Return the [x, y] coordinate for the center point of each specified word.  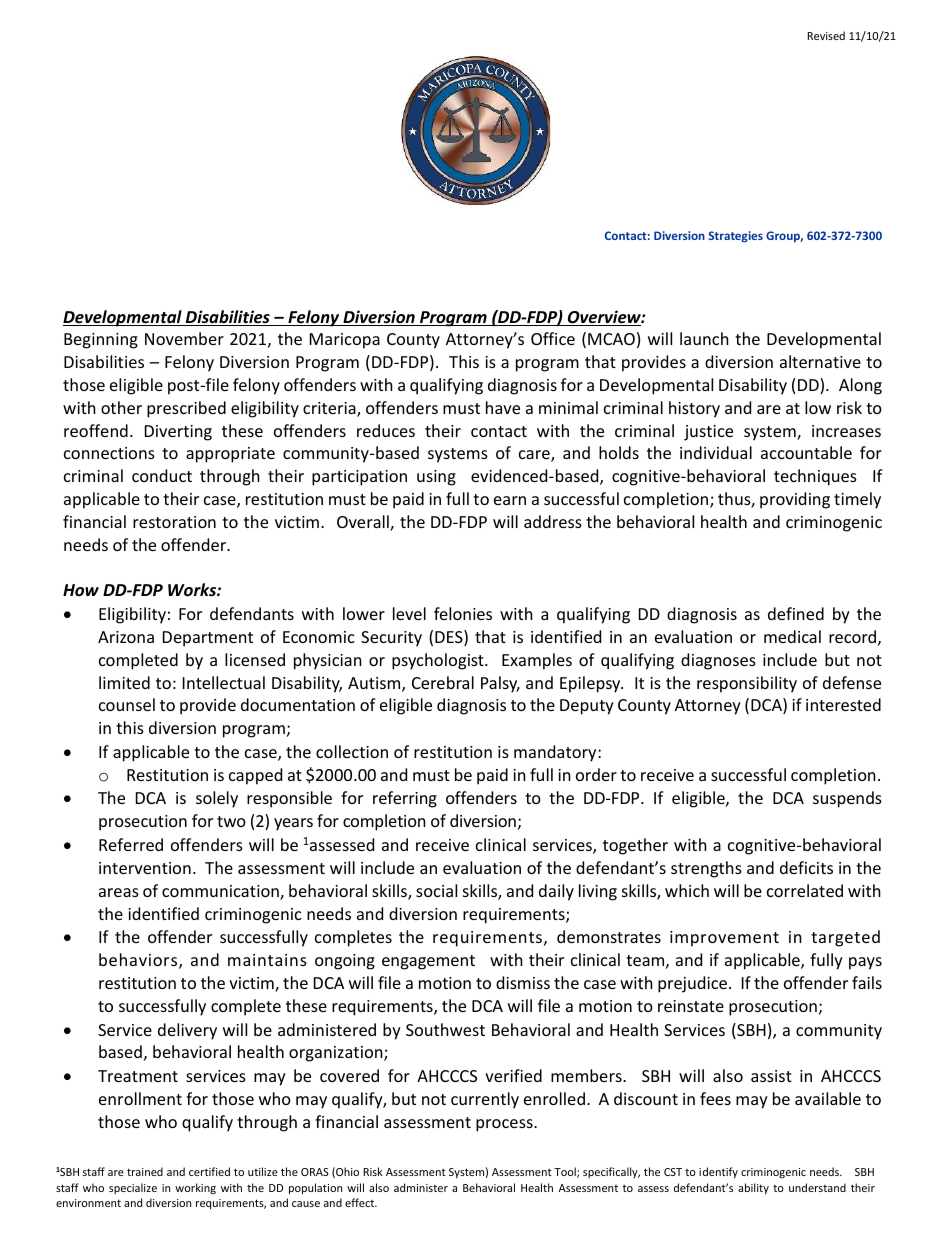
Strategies [735, 237]
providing [795, 500]
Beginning [101, 341]
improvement [724, 939]
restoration [174, 522]
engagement [428, 962]
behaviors [139, 961]
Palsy [500, 684]
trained [145, 1171]
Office [553, 338]
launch [704, 338]
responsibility [747, 684]
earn [510, 500]
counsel [127, 704]
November [184, 338]
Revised [826, 35]
